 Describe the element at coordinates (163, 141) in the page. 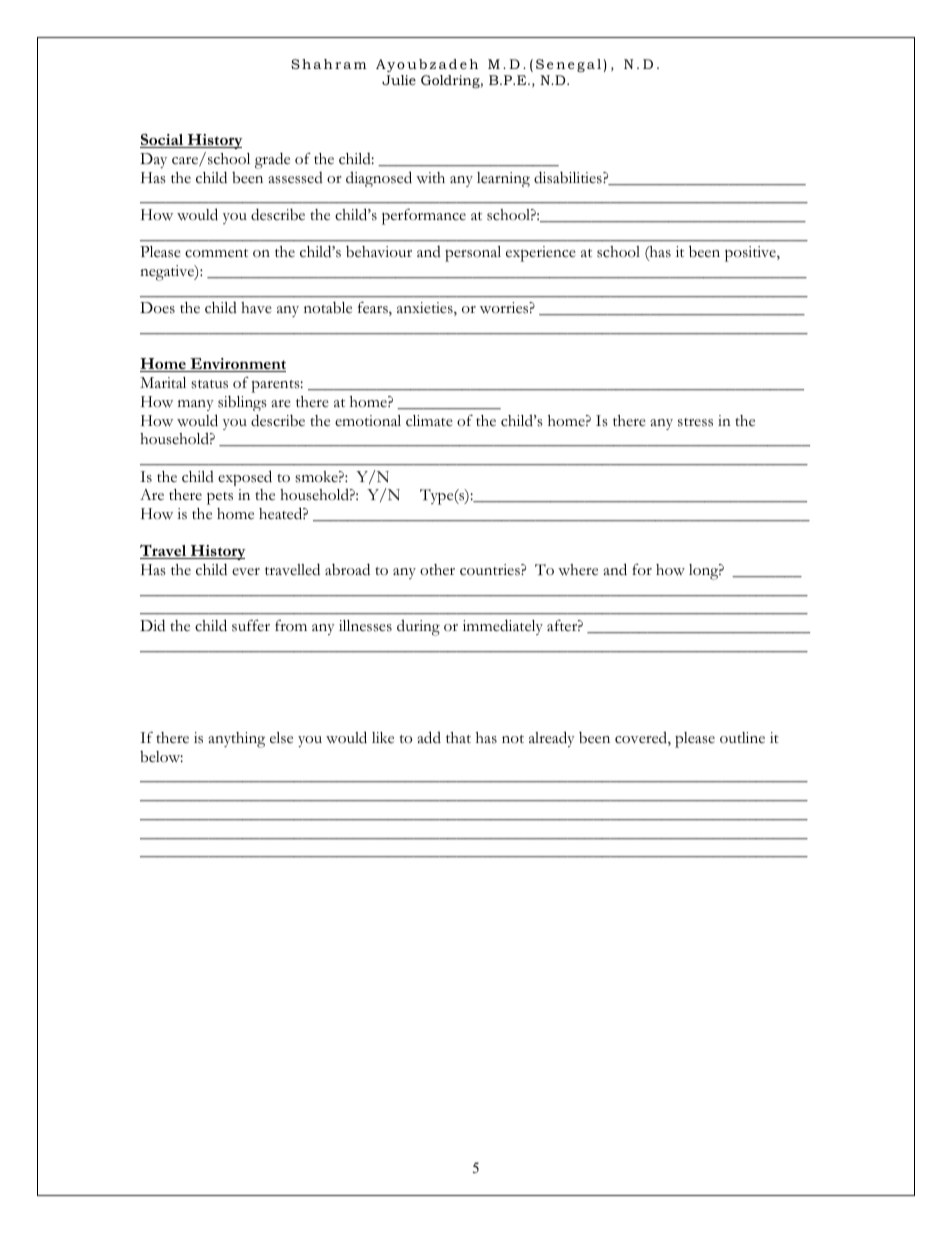

I see `Social` at that location.
